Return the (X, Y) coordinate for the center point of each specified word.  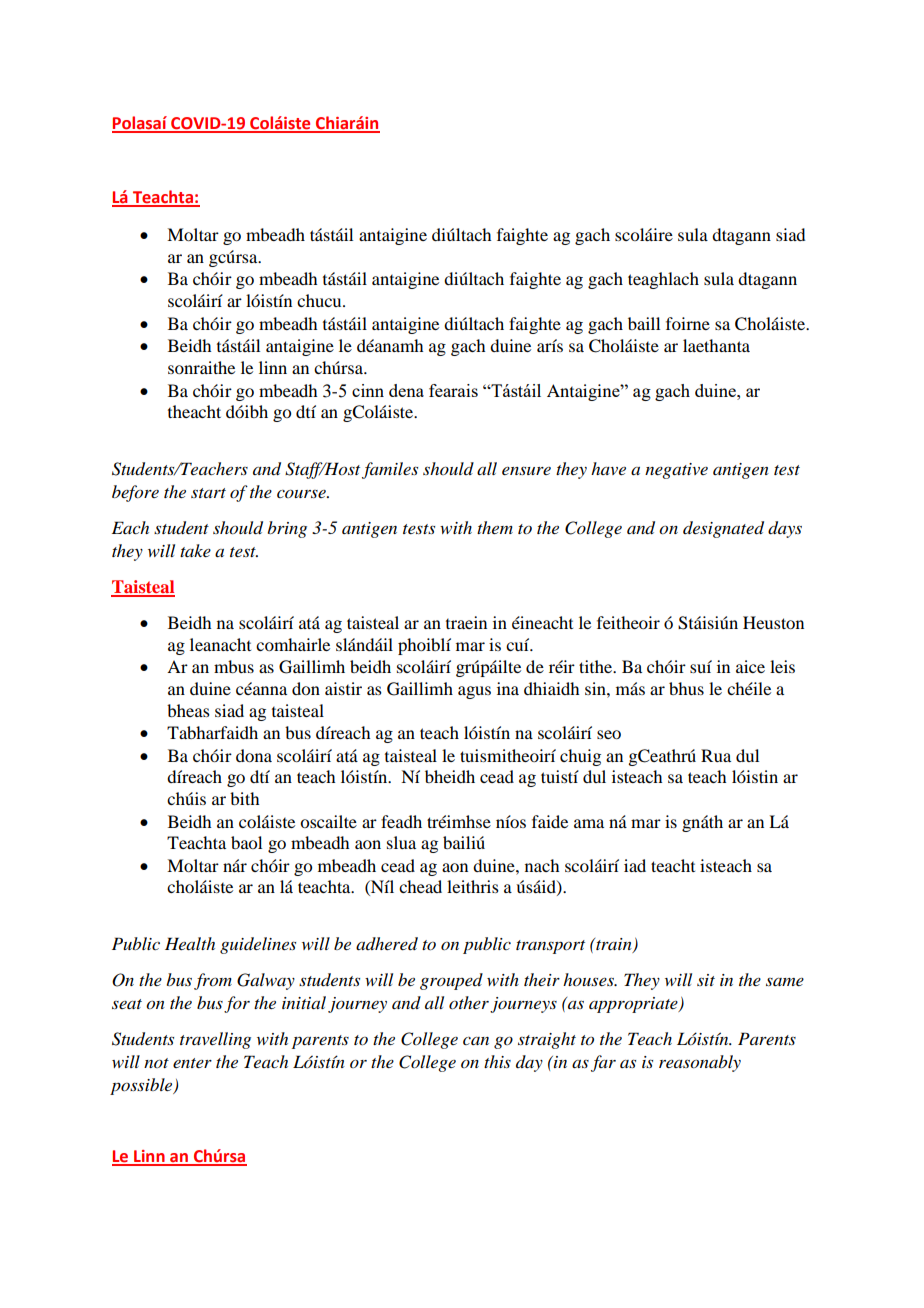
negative (676, 471)
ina (508, 688)
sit (706, 980)
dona (254, 755)
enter (192, 1063)
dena (406, 390)
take (195, 550)
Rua (716, 755)
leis (782, 666)
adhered (387, 944)
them (495, 527)
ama (589, 823)
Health (190, 943)
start (208, 493)
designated (723, 529)
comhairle (293, 644)
